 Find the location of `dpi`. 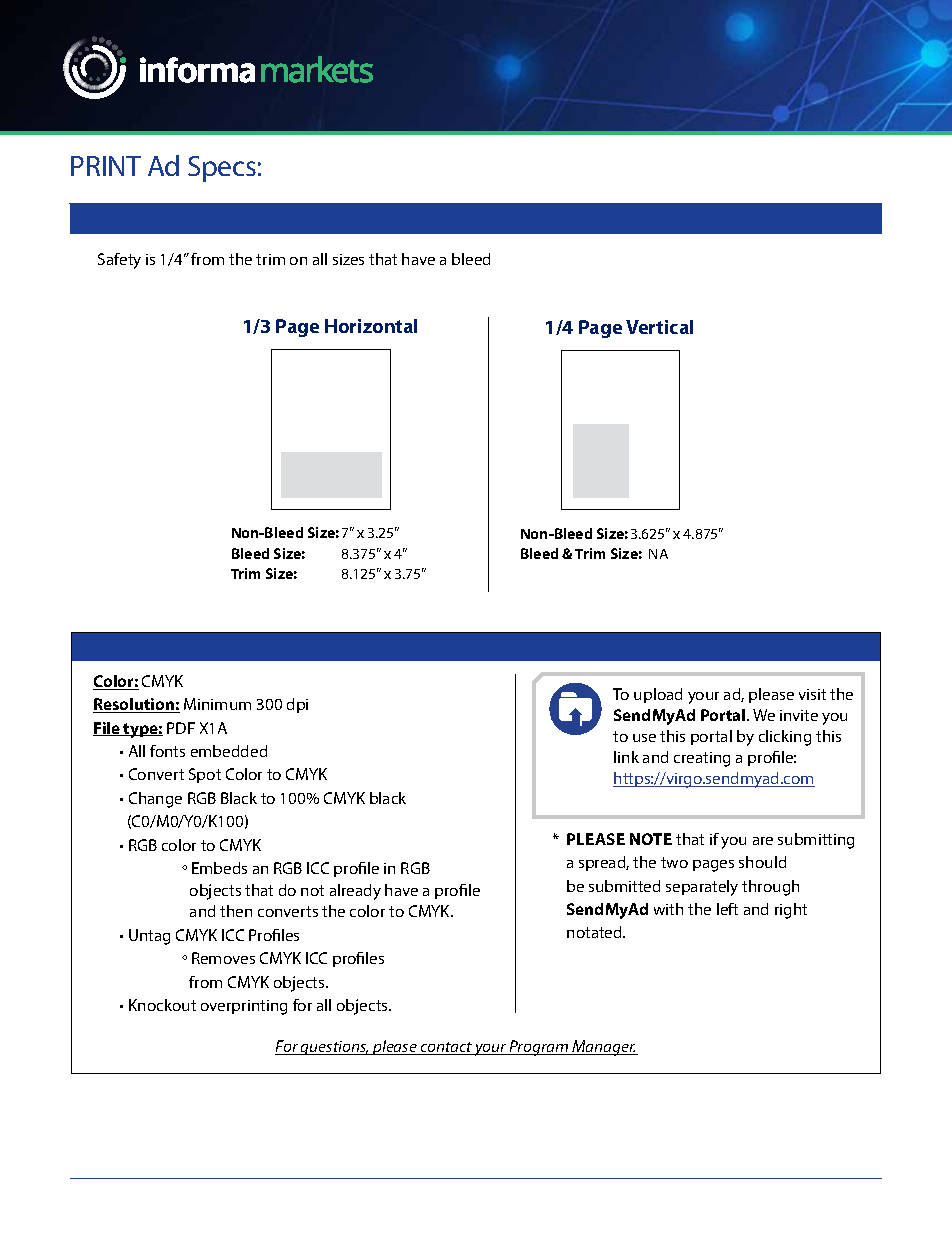

dpi is located at coordinates (297, 705).
